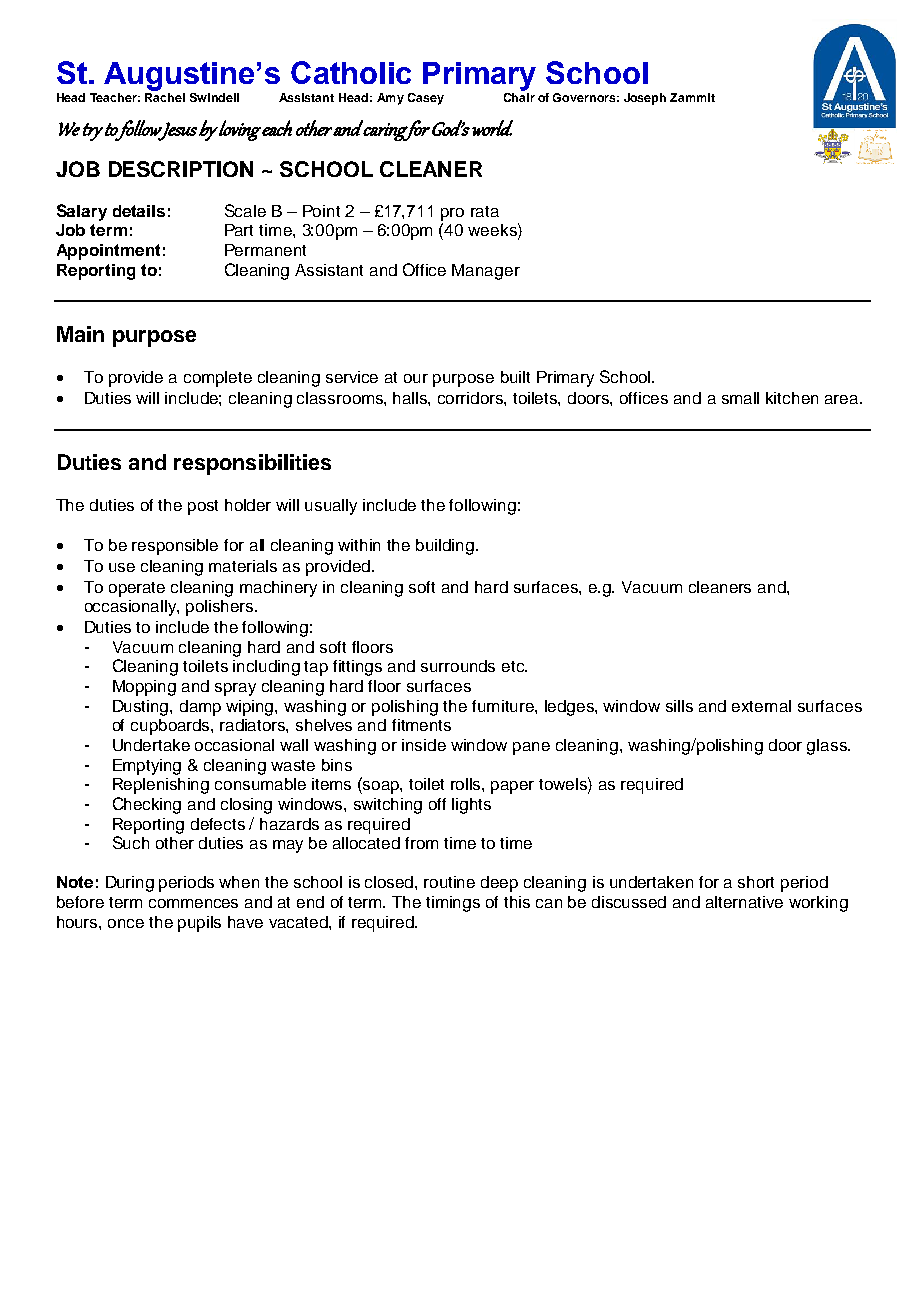  What do you see at coordinates (426, 99) in the screenshot?
I see `Casey` at bounding box center [426, 99].
